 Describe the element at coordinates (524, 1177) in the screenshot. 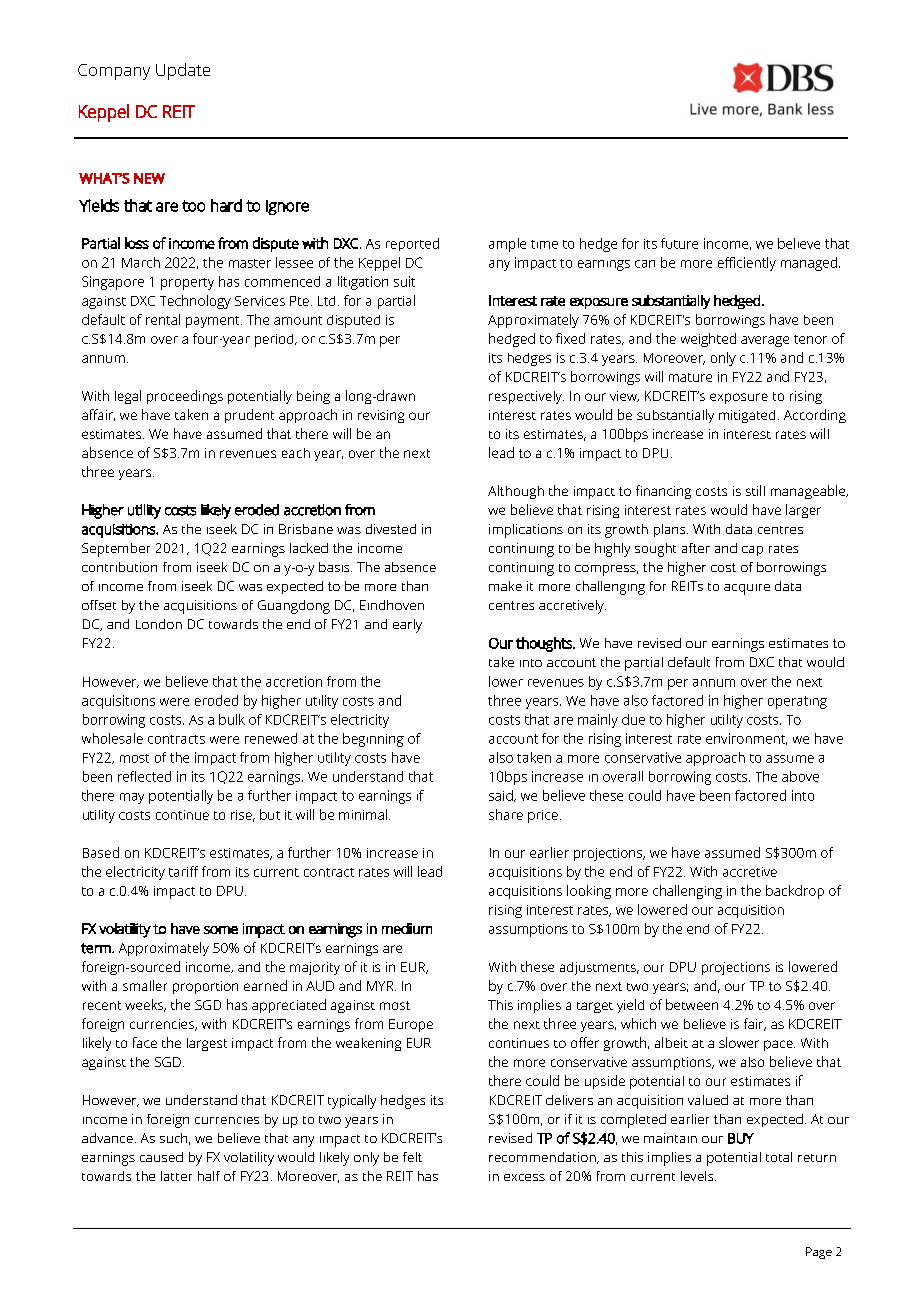

I see `excess` at that location.
